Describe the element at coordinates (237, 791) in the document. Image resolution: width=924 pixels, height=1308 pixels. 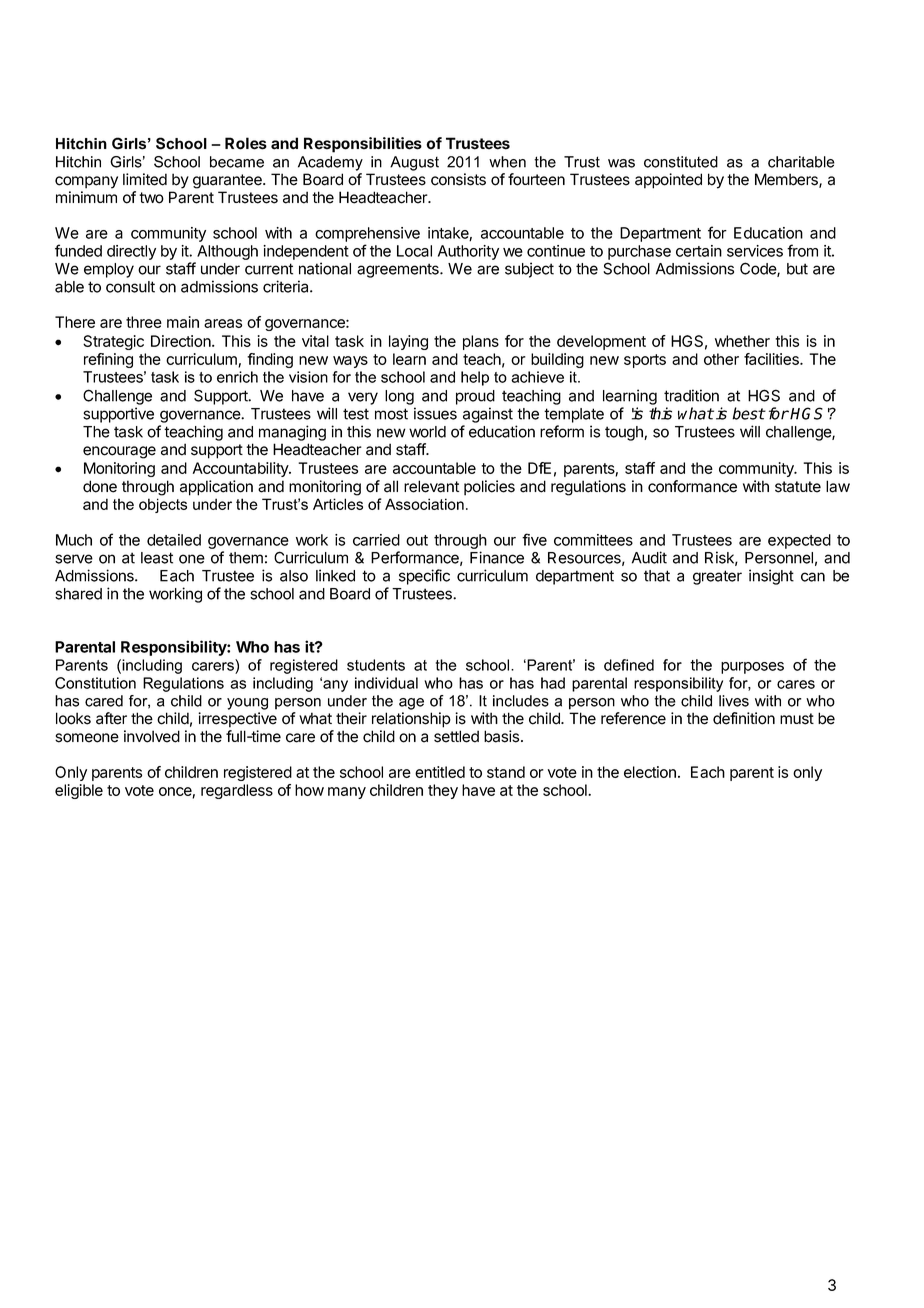
I see `regardless` at that location.
